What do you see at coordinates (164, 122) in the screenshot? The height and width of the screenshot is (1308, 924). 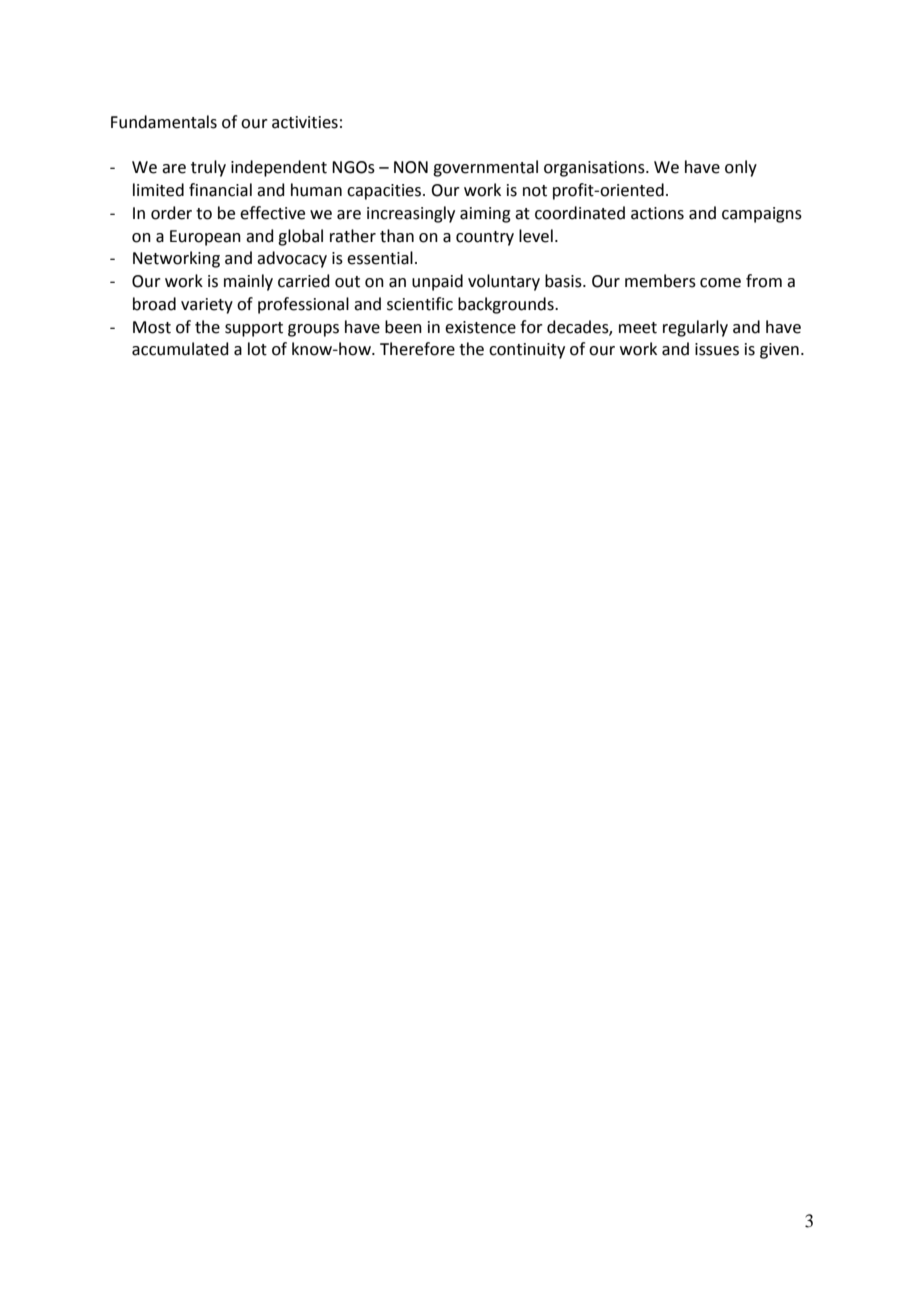 I see `Fundamentals` at bounding box center [164, 122].
